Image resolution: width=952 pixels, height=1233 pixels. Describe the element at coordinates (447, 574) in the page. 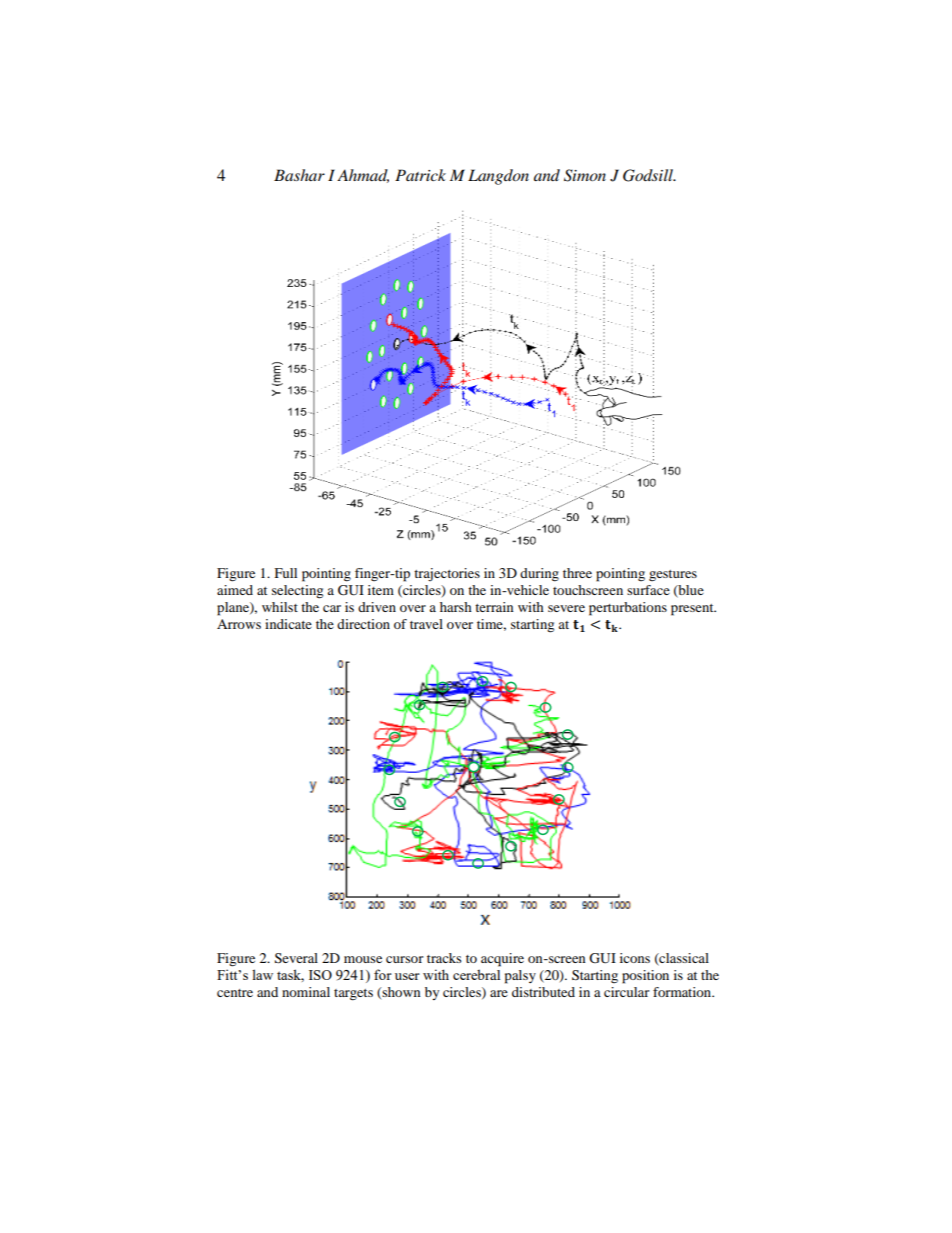

I see `trajectories` at that location.
